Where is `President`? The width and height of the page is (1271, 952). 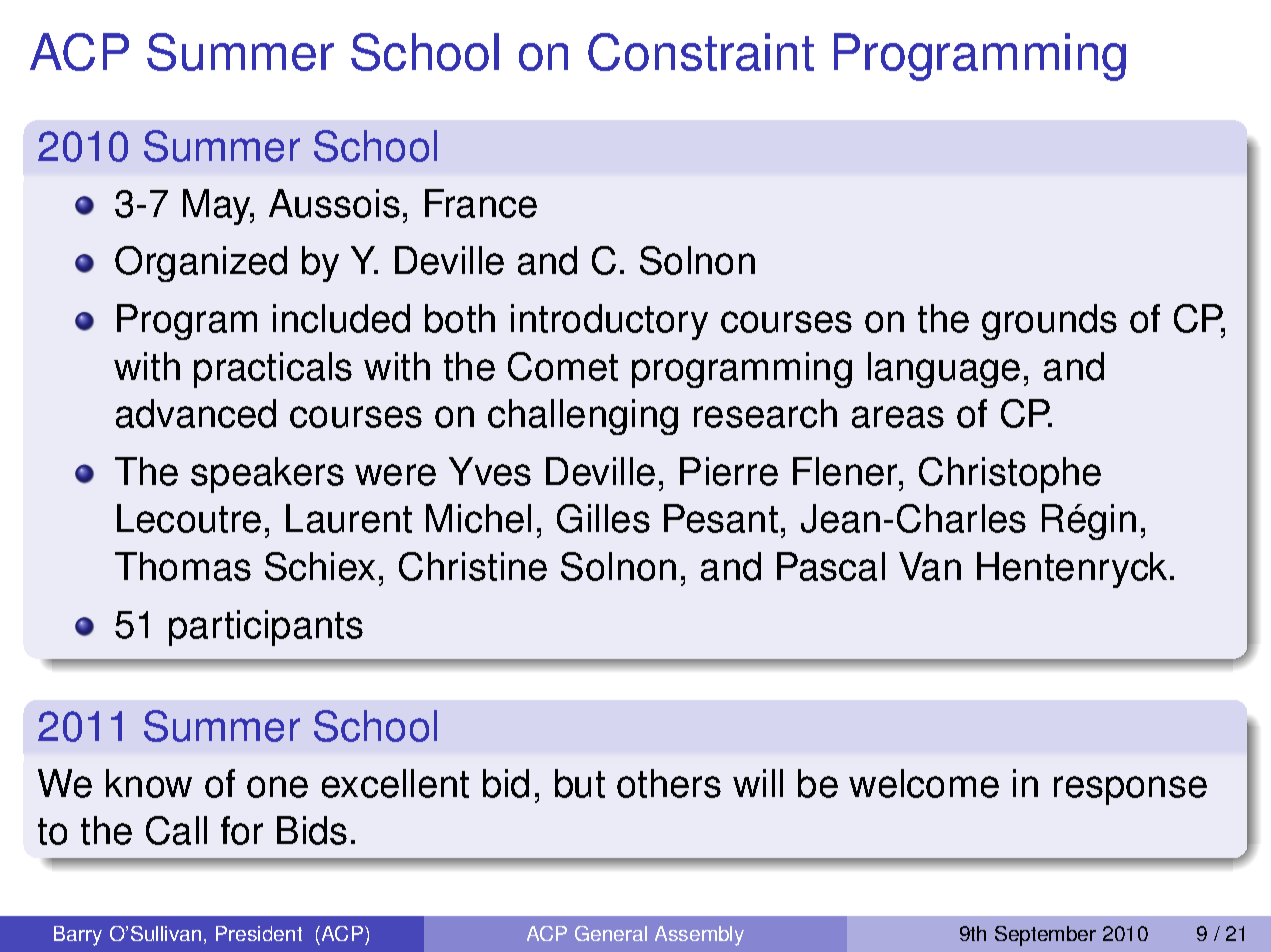 President is located at coordinates (259, 933).
